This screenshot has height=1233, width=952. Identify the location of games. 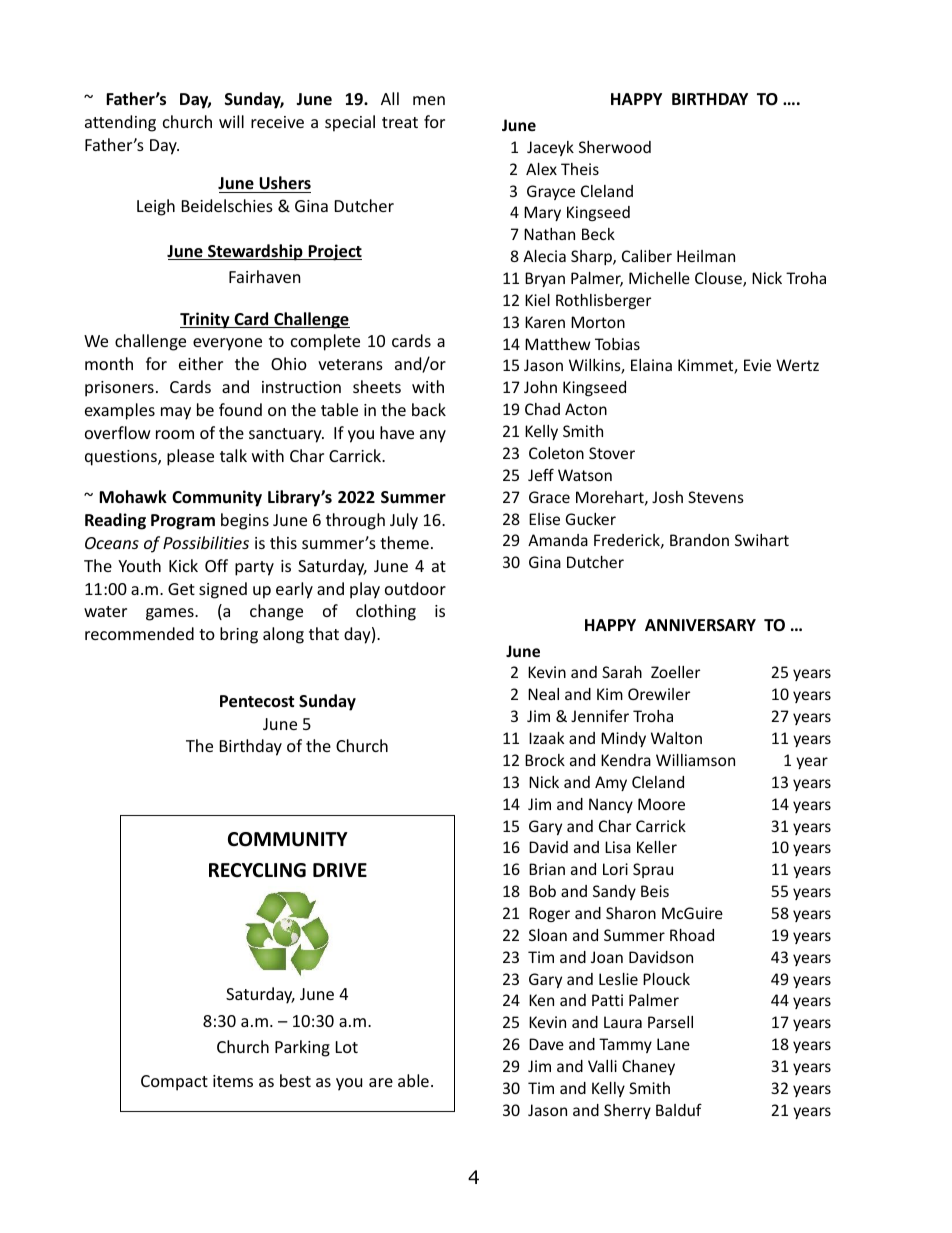
(171, 614).
